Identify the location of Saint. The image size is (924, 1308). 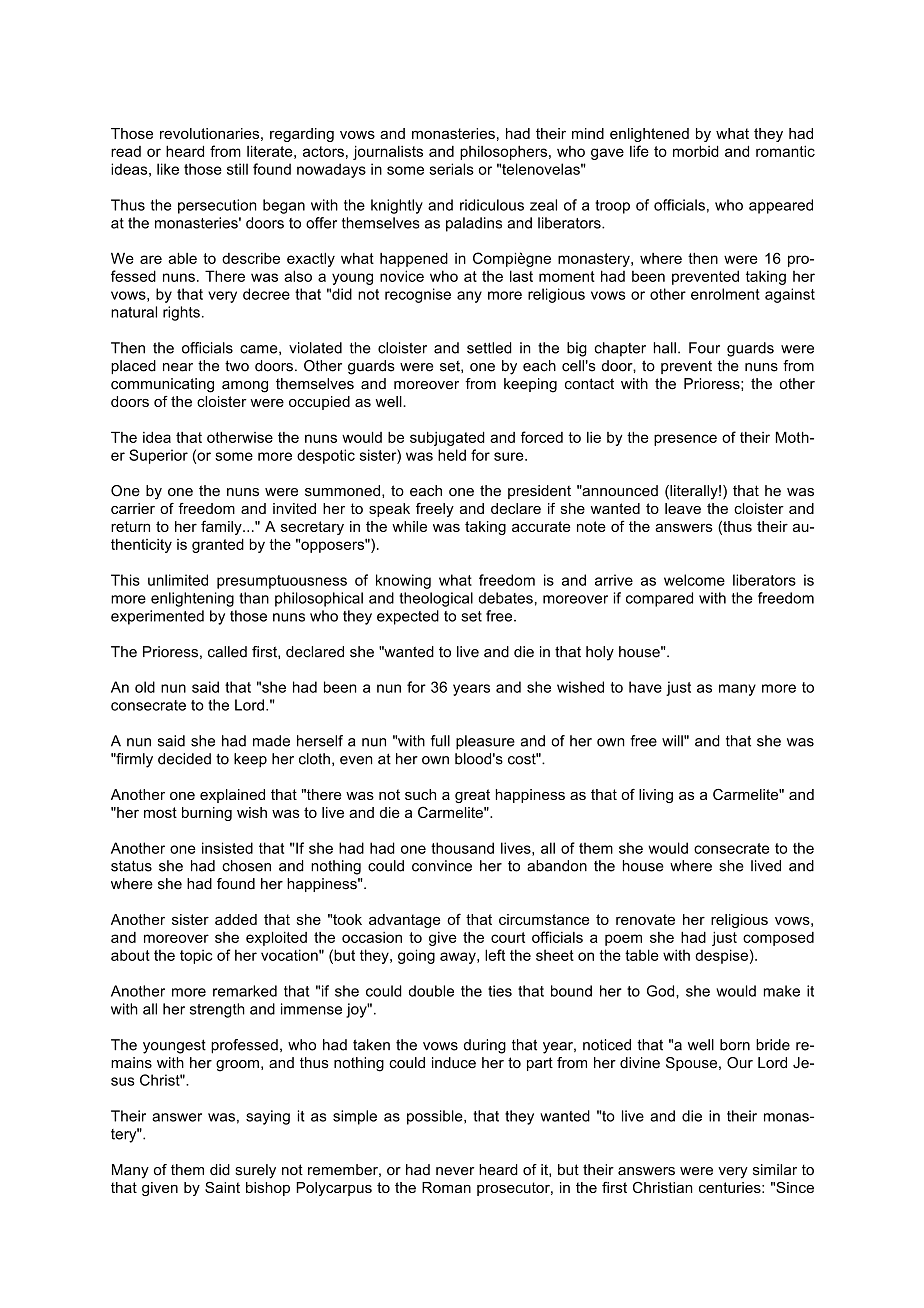
(222, 1187).
